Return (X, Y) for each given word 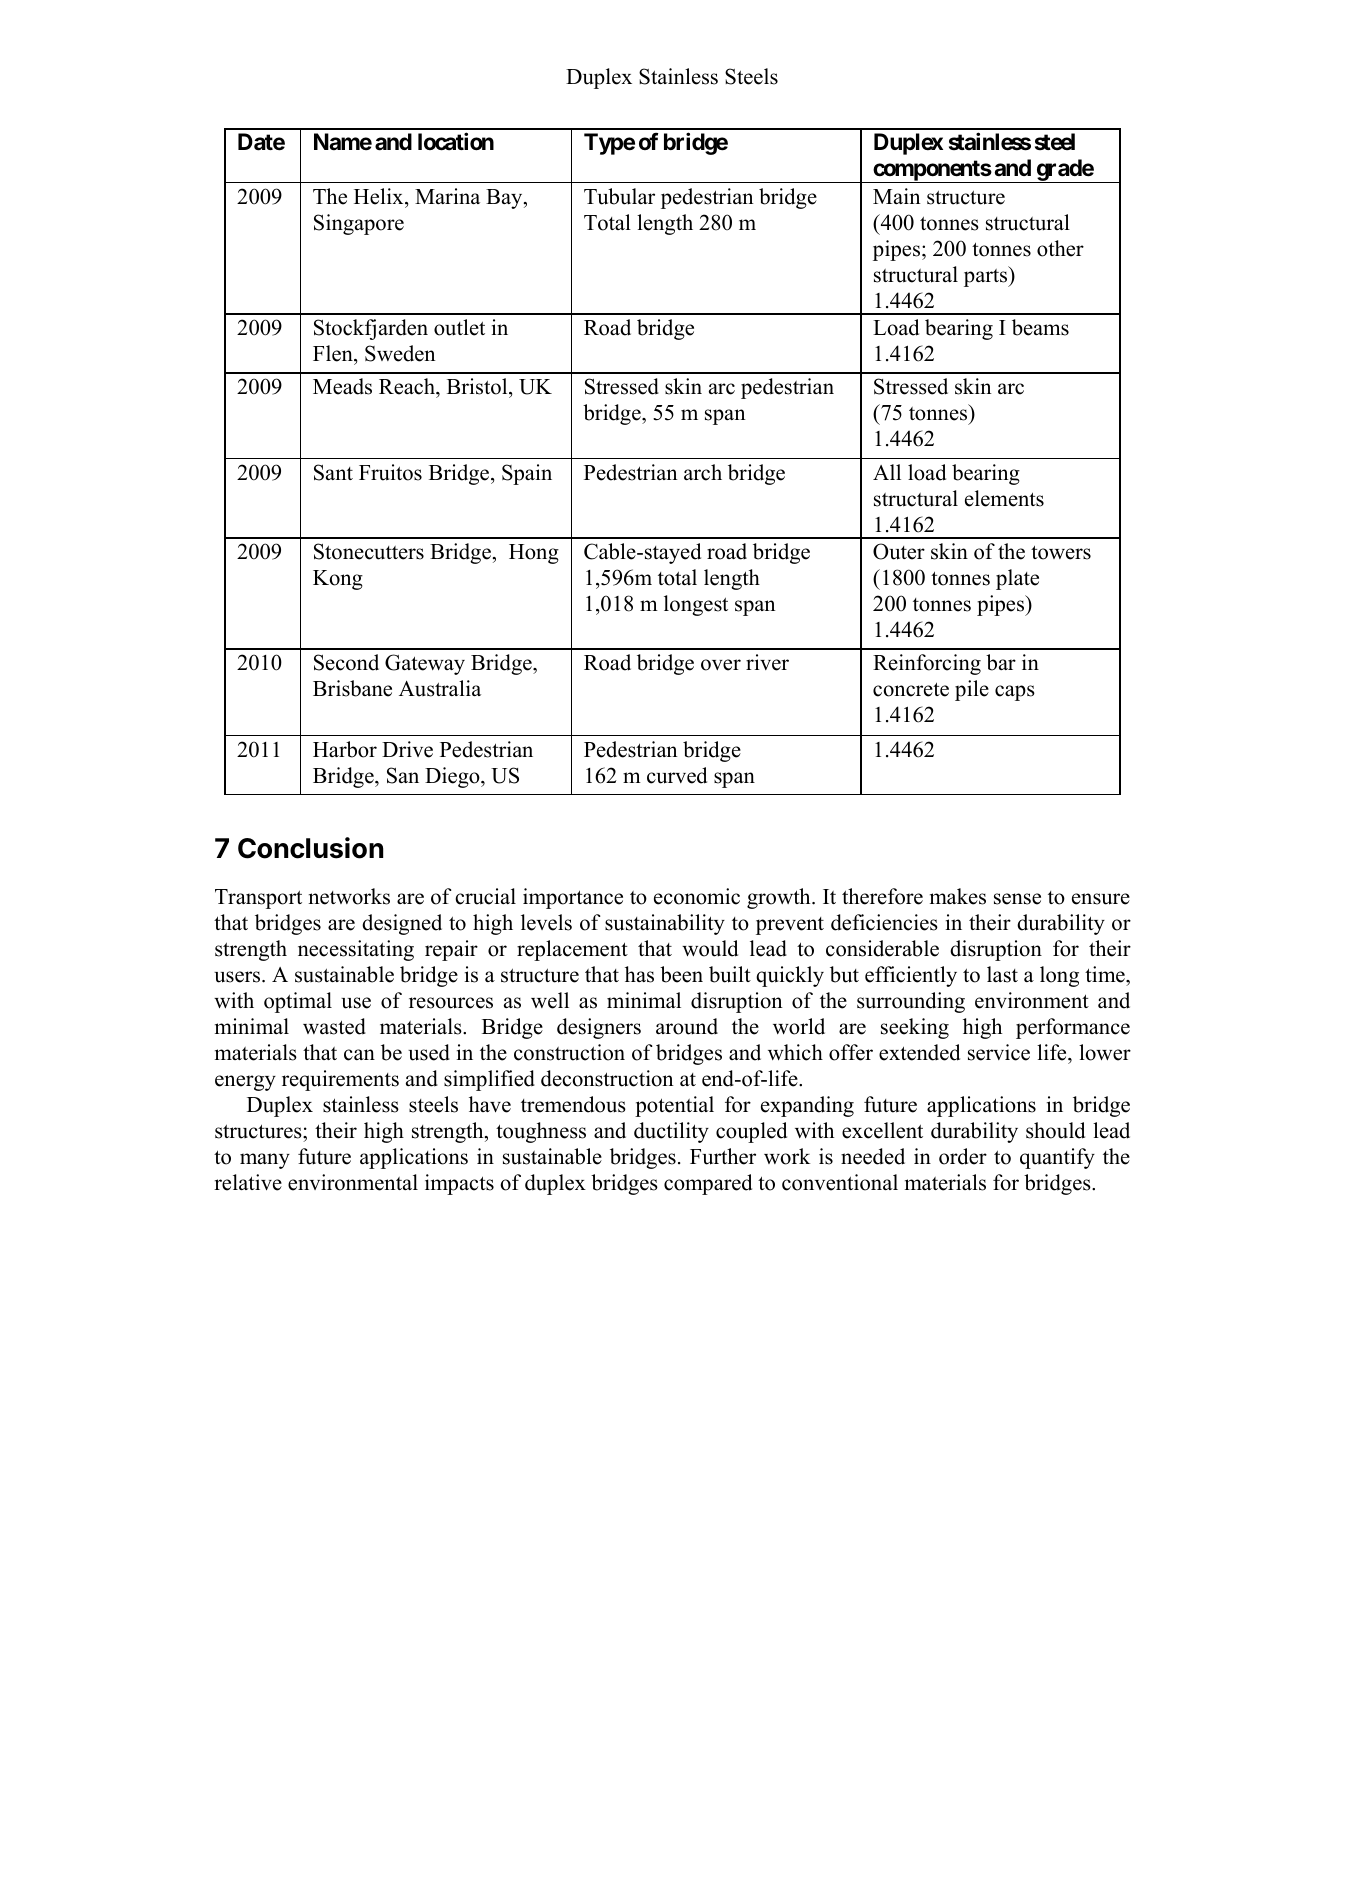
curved (677, 775)
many (265, 1161)
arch (703, 472)
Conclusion (310, 848)
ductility (671, 1132)
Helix (380, 196)
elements (1004, 498)
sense (1017, 899)
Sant (333, 472)
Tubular (619, 196)
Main (897, 196)
